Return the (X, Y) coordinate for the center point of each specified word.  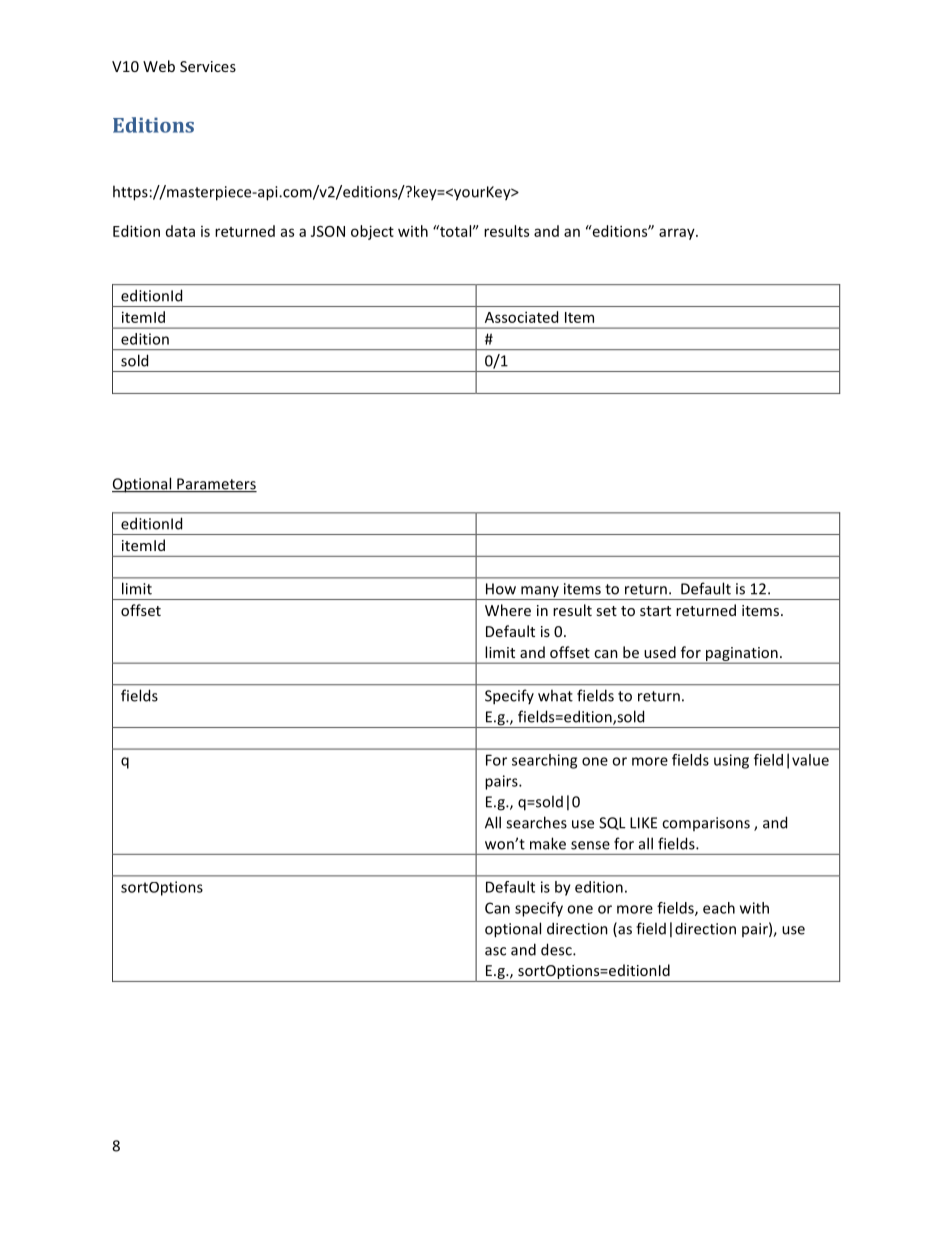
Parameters (216, 485)
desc (557, 949)
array (678, 234)
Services (208, 66)
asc (495, 951)
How (501, 589)
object (372, 232)
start (655, 611)
